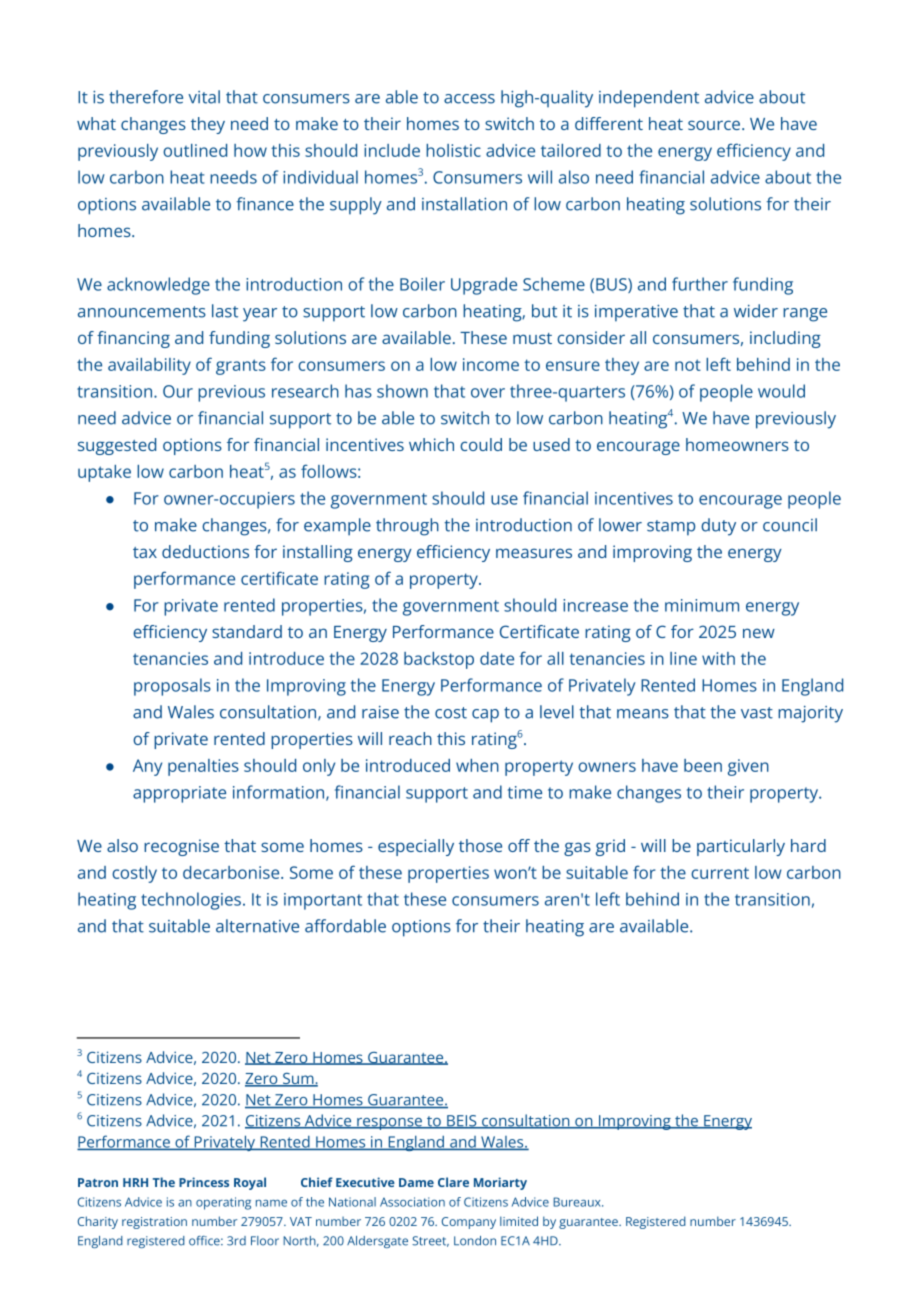 Image resolution: width=924 pixels, height=1307 pixels. What do you see at coordinates (480, 845) in the page?
I see `those` at bounding box center [480, 845].
